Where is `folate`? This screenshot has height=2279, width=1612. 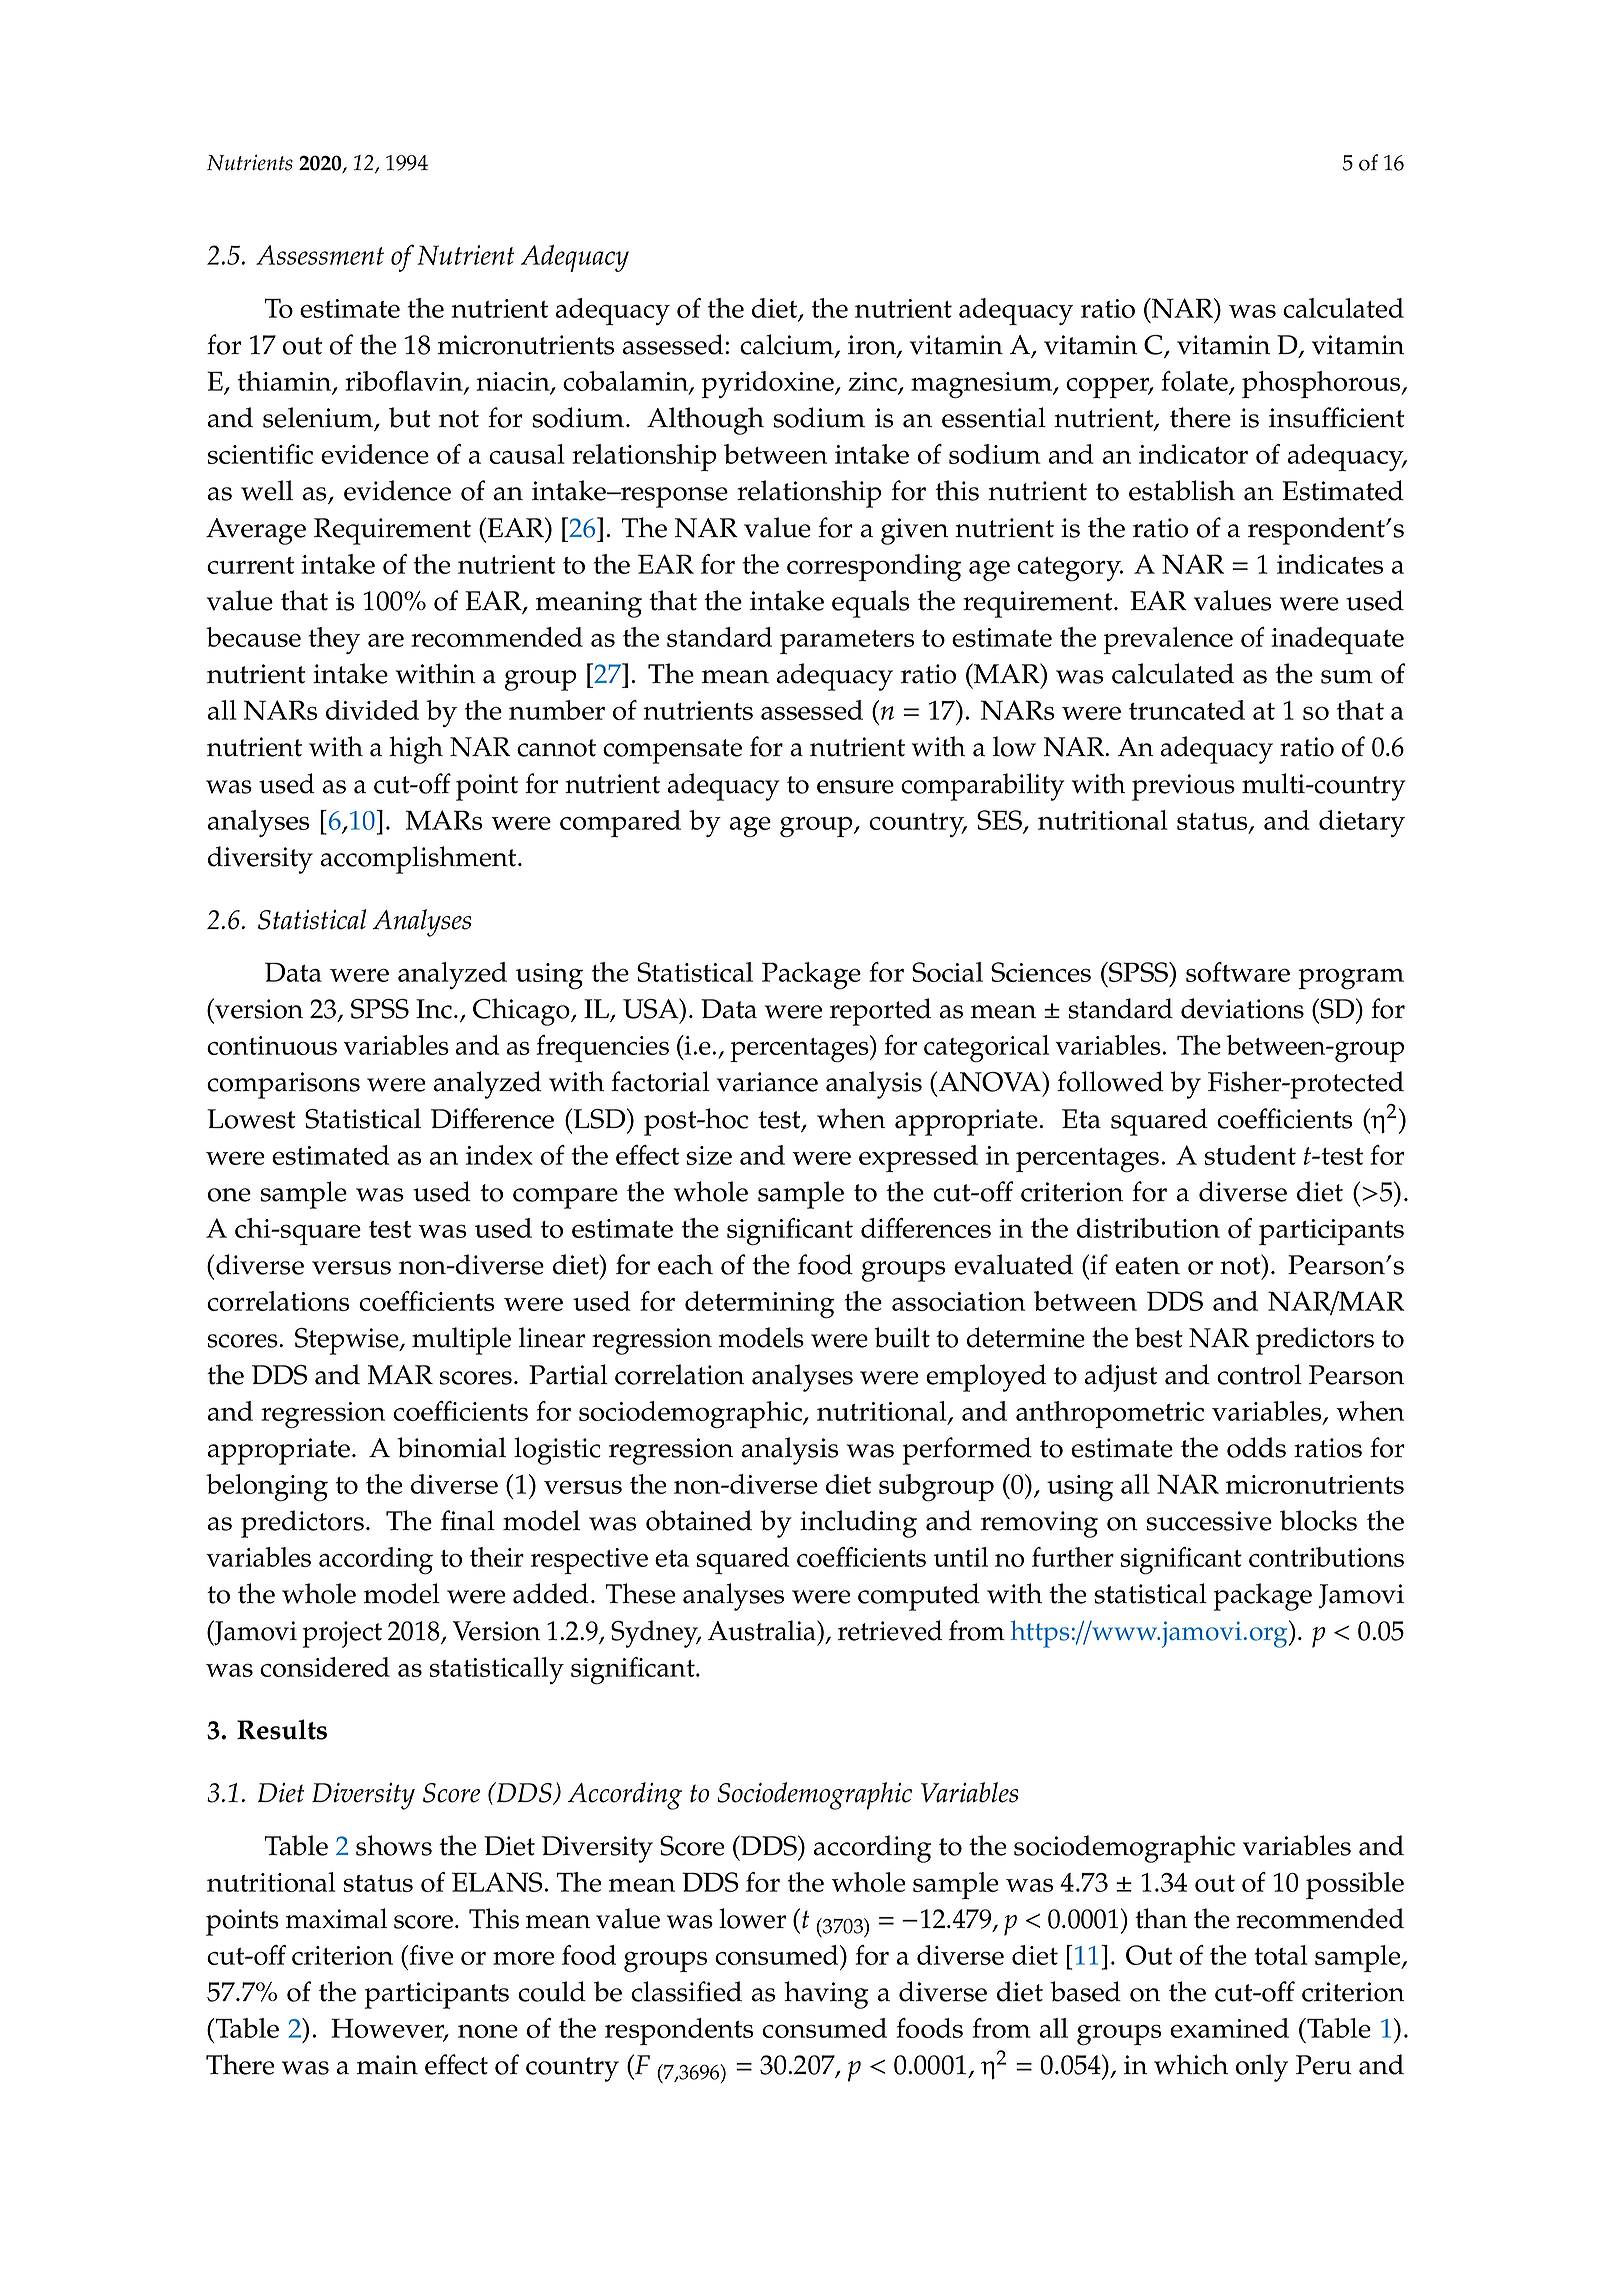
folate is located at coordinates (1196, 382).
